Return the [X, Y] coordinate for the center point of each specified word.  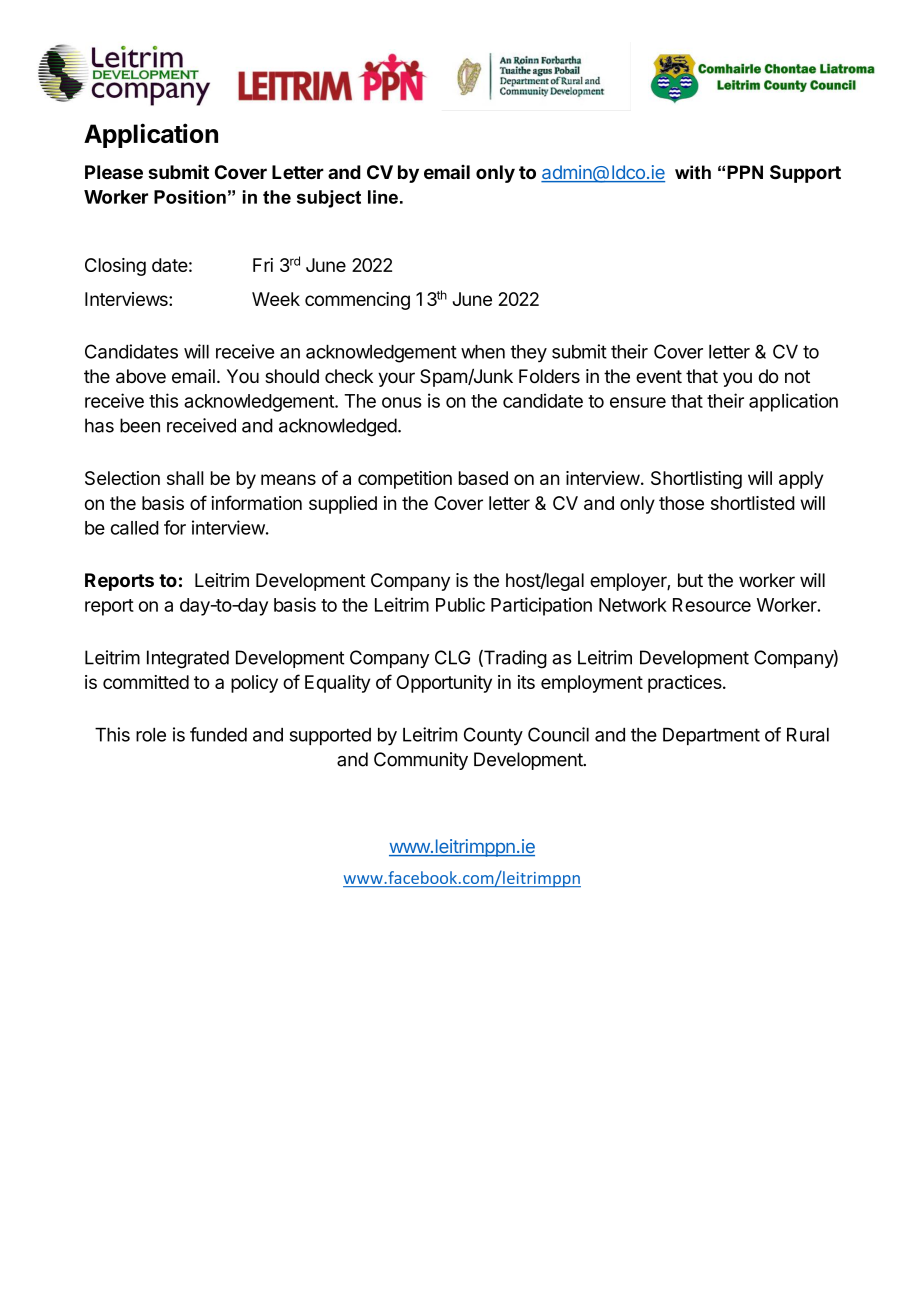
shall [185, 478]
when [483, 352]
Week [276, 299]
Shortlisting [696, 480]
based [483, 478]
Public [460, 604]
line [383, 197]
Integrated [188, 659]
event [659, 377]
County [493, 736]
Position [190, 197]
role [151, 735]
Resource [712, 605]
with [693, 172]
